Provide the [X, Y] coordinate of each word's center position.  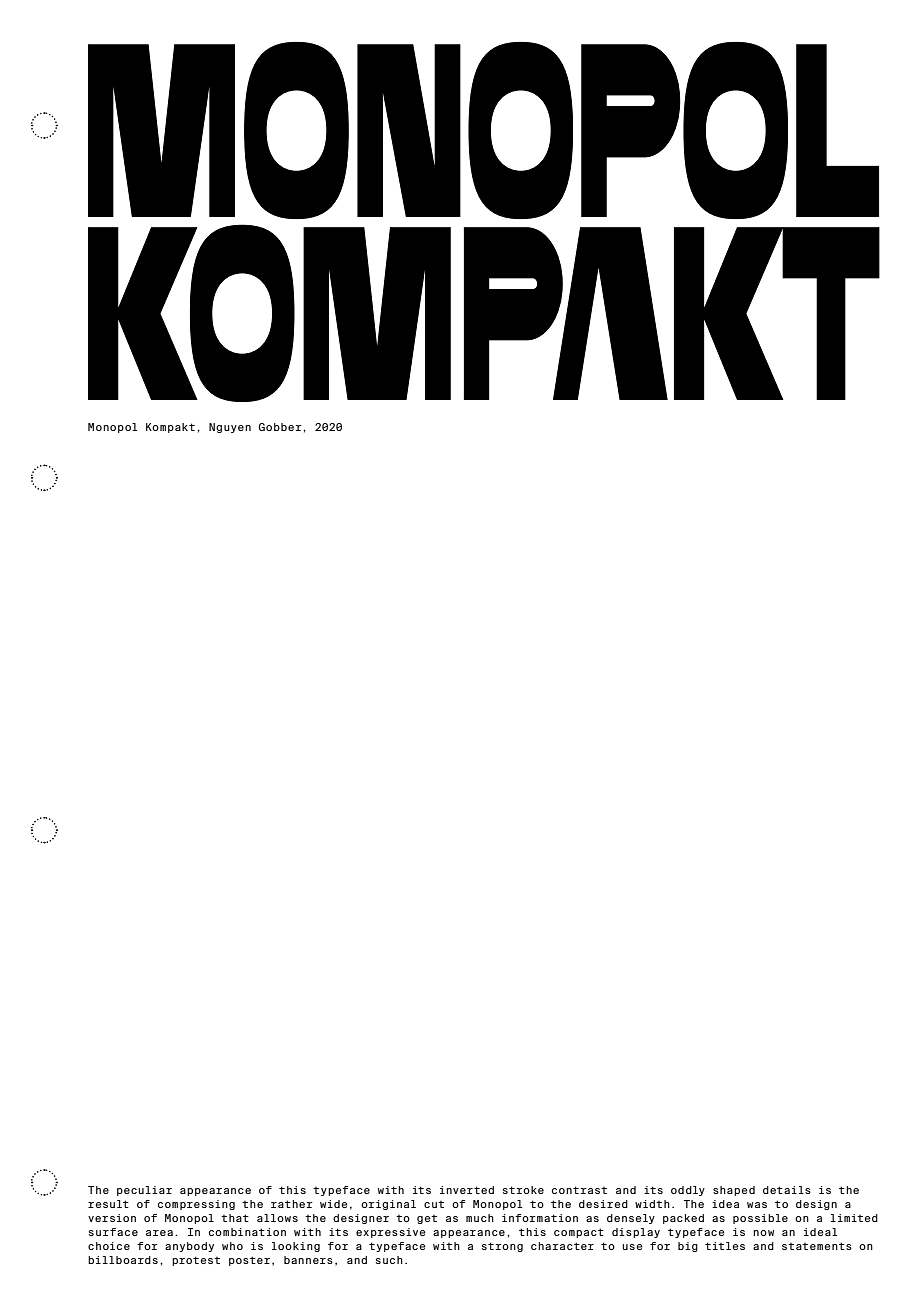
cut [434, 1204]
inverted [467, 1190]
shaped [734, 1191]
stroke [523, 1190]
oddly [688, 1191]
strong [502, 1247]
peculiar [144, 1191]
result [108, 1204]
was [757, 1205]
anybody [189, 1247]
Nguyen [230, 428]
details [787, 1190]
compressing [196, 1205]
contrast [579, 1190]
